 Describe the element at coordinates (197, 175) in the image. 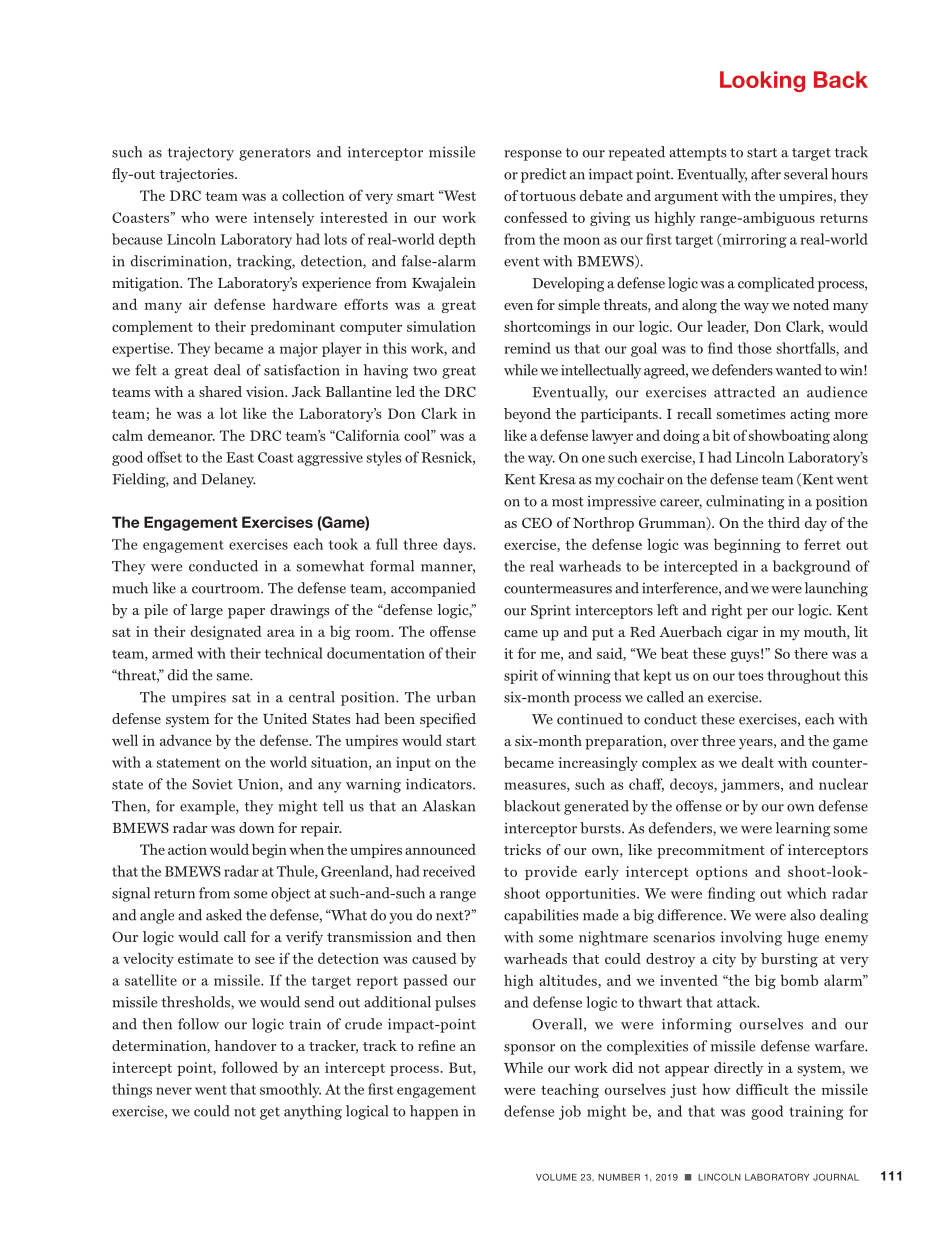

I see `trajectories` at that location.
